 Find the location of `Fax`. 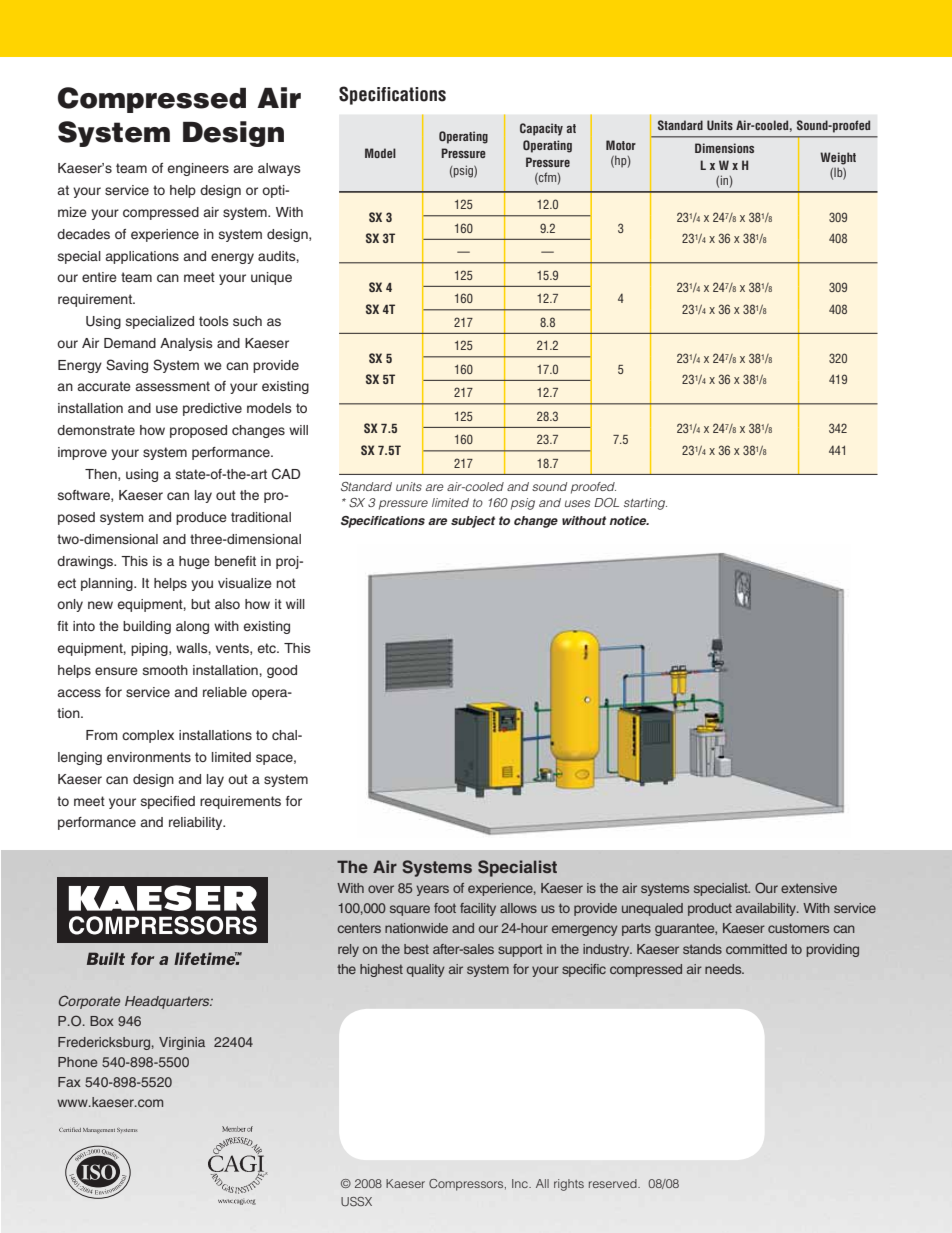

Fax is located at coordinates (69, 1082).
